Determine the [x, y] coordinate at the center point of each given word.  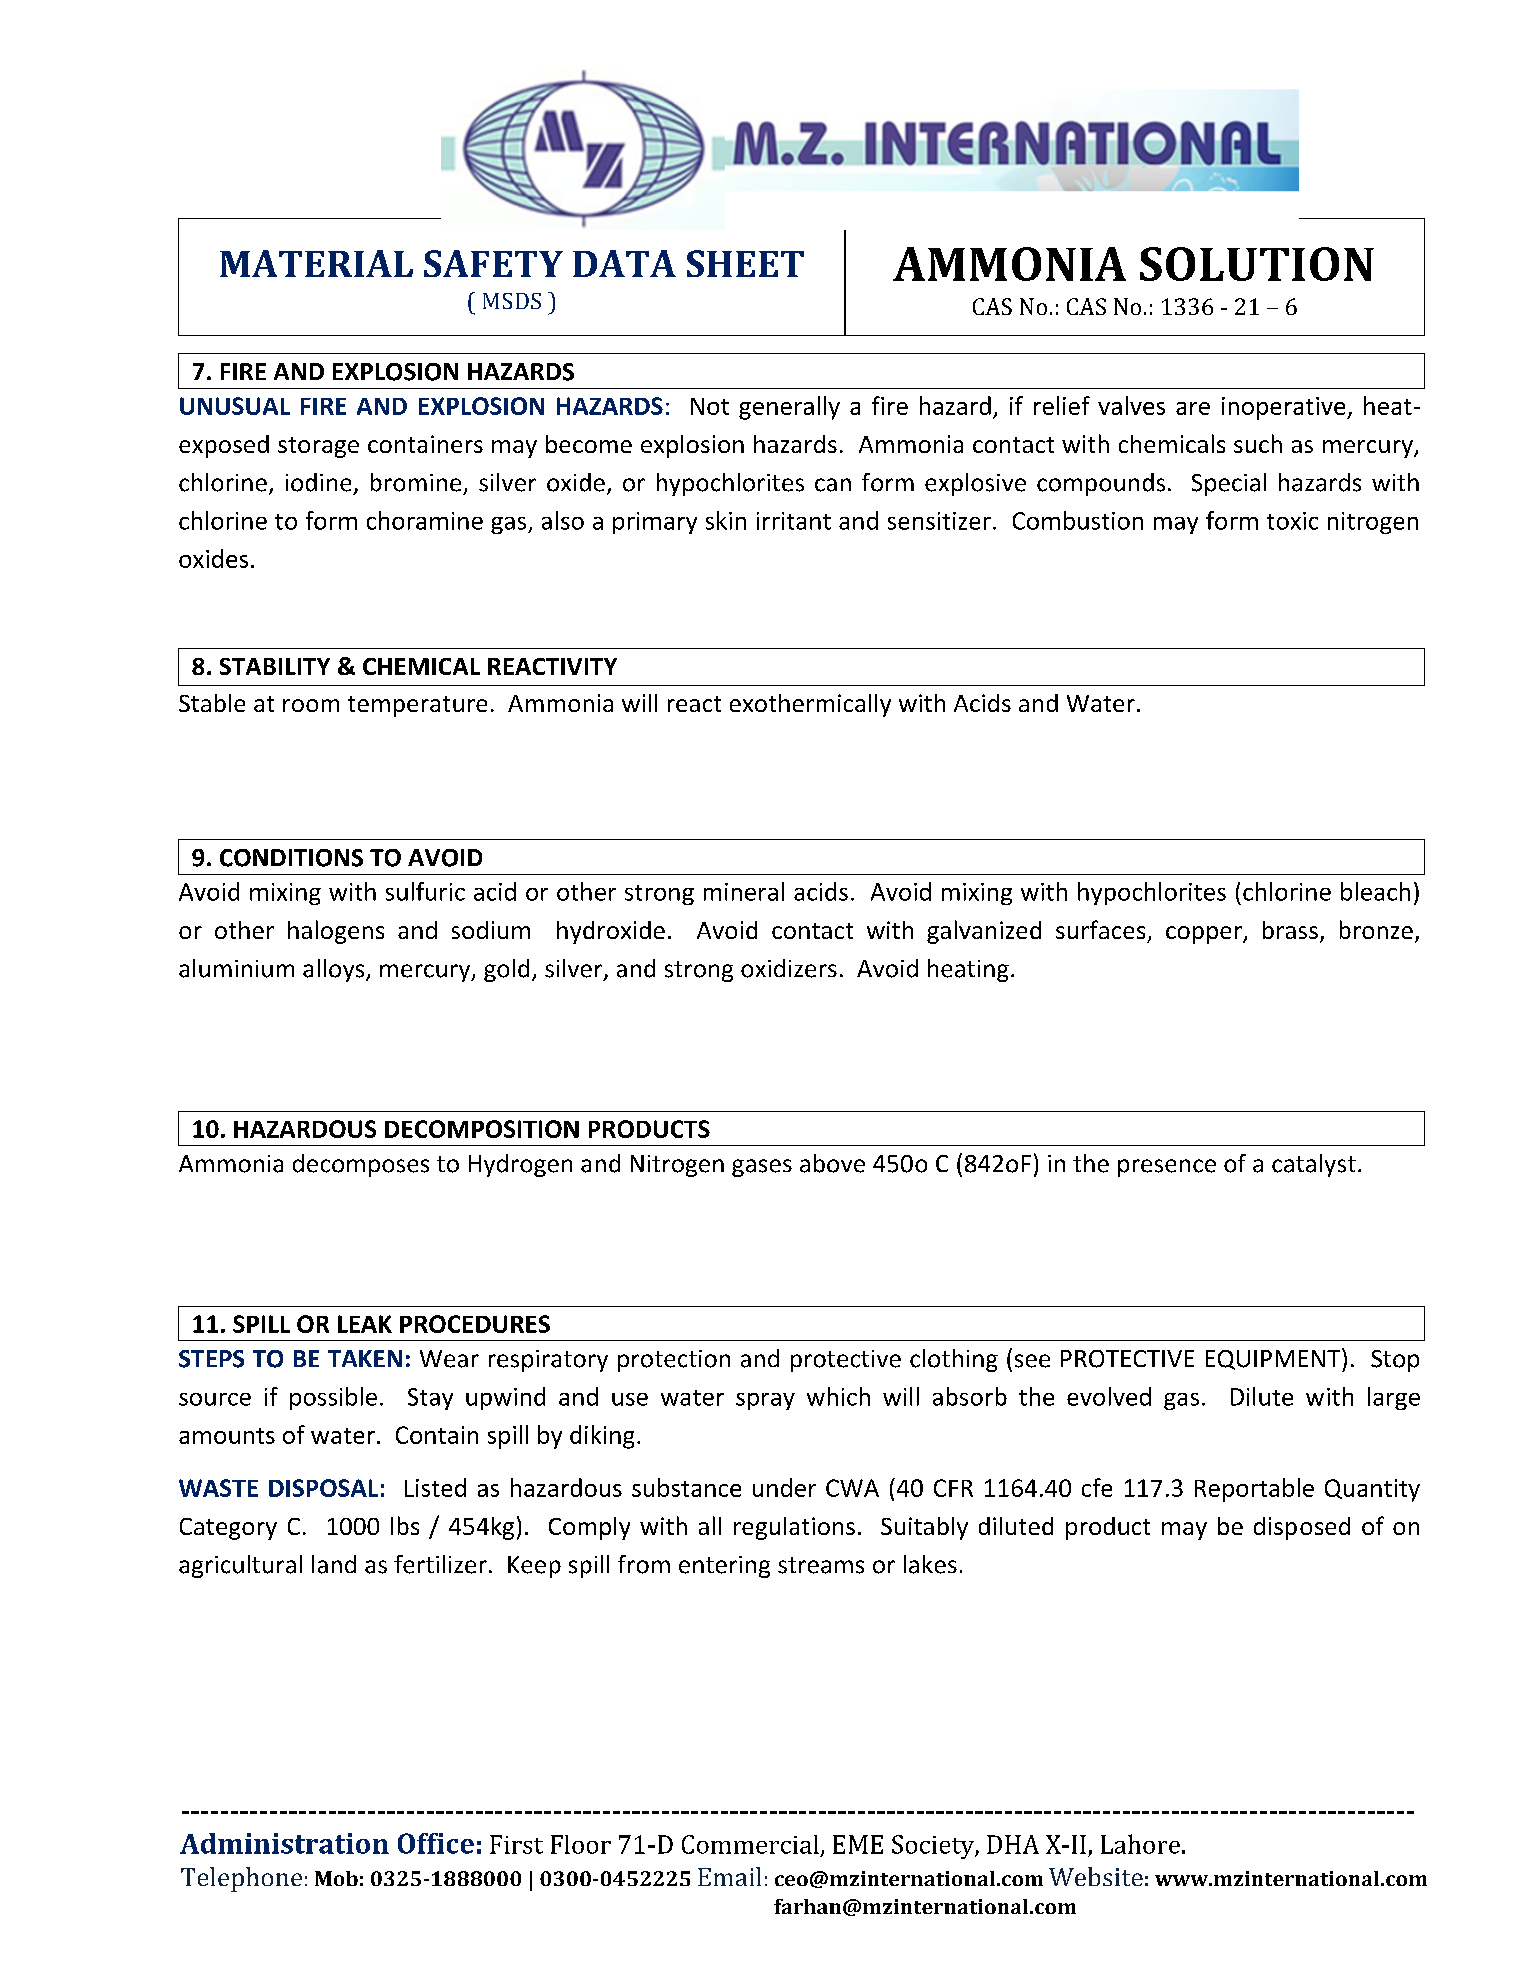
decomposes [361, 1165]
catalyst [1314, 1165]
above [832, 1163]
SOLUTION [1257, 264]
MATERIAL [316, 263]
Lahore [1140, 1844]
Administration [284, 1843]
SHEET [745, 263]
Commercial [750, 1844]
